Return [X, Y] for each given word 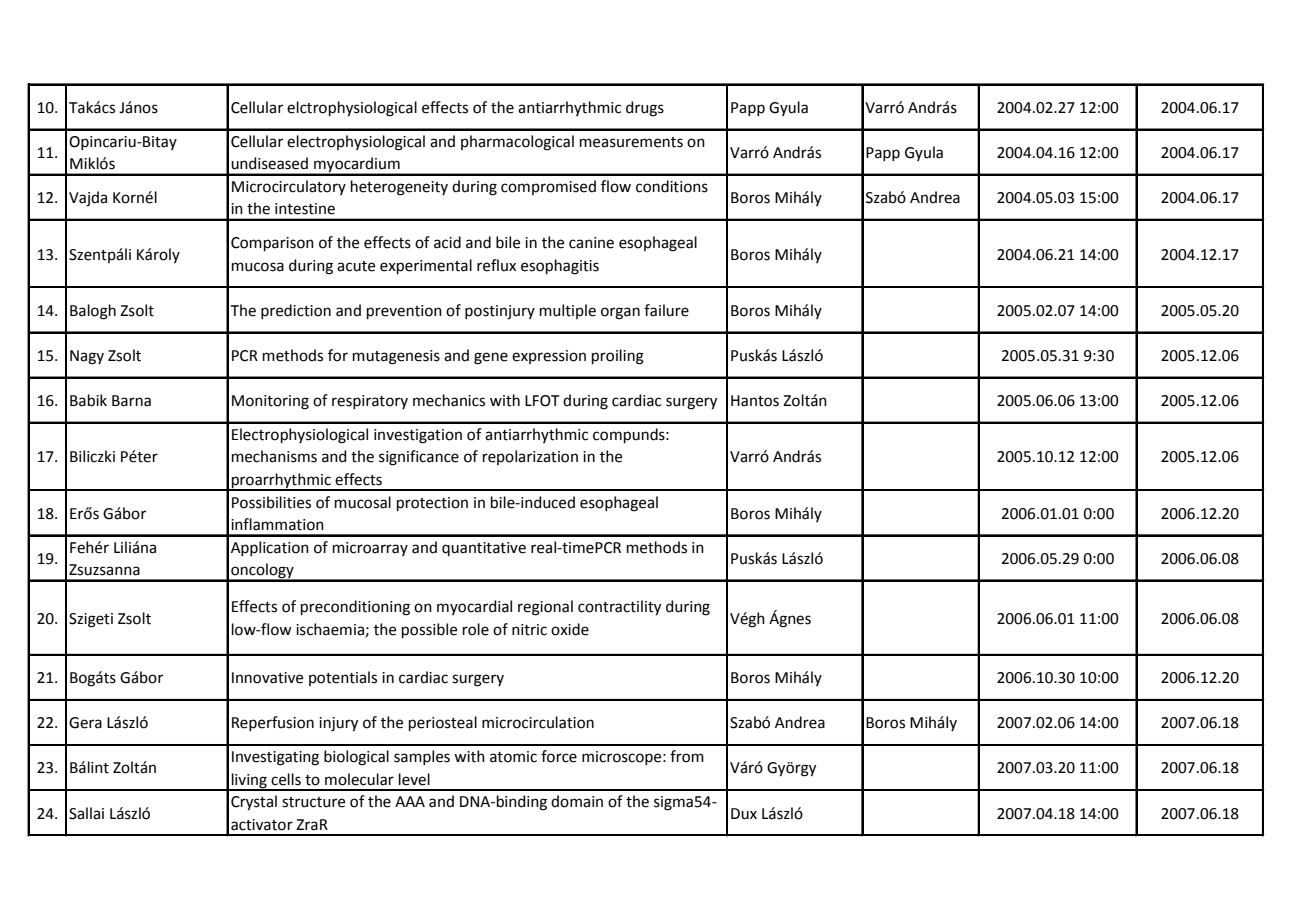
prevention [404, 312]
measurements [631, 142]
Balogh [93, 312]
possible [429, 630]
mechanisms [274, 456]
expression [549, 357]
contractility [619, 608]
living [249, 781]
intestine [305, 209]
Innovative [267, 678]
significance [419, 458]
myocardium [357, 166]
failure [666, 310]
